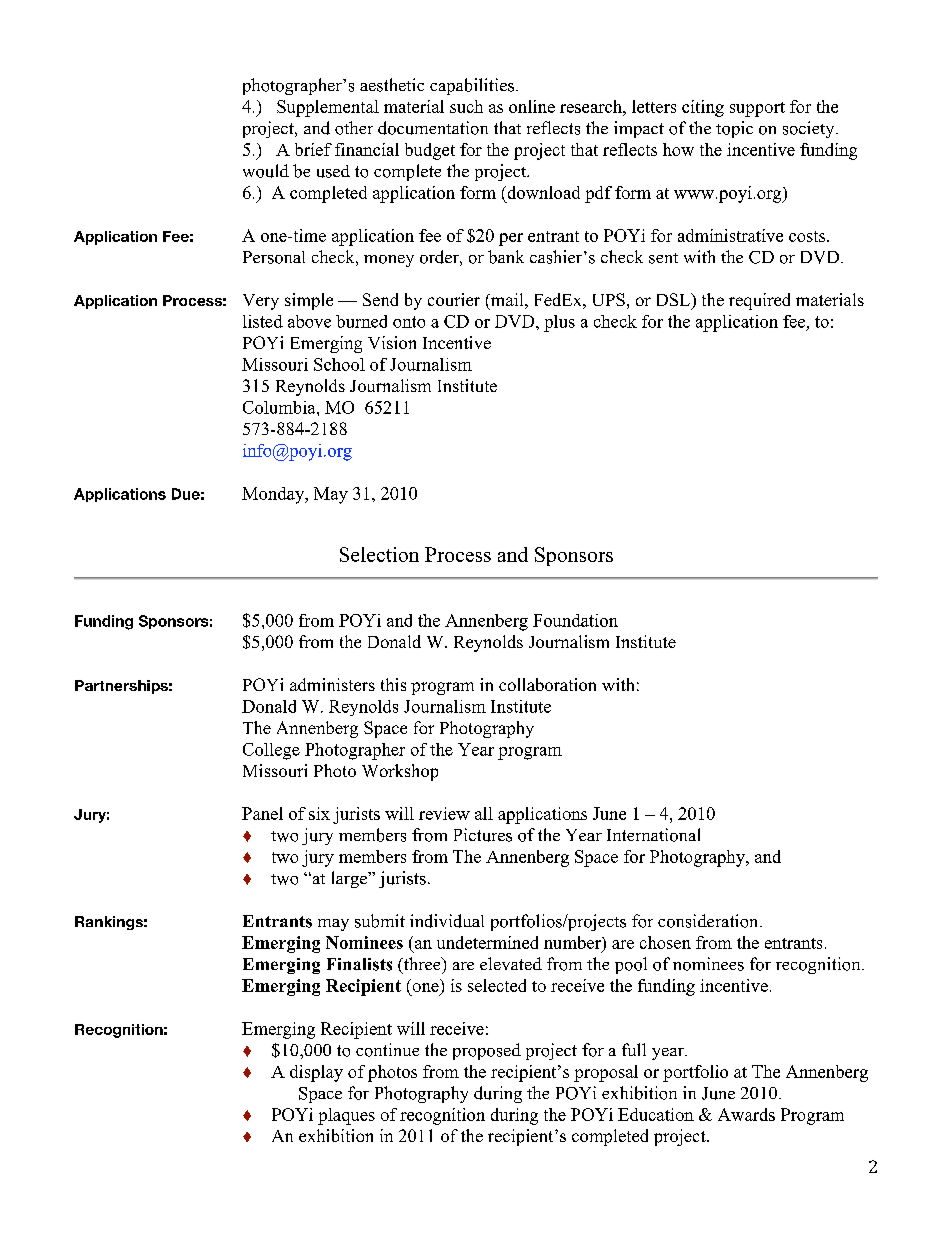  I want to click on International, so click(653, 835).
